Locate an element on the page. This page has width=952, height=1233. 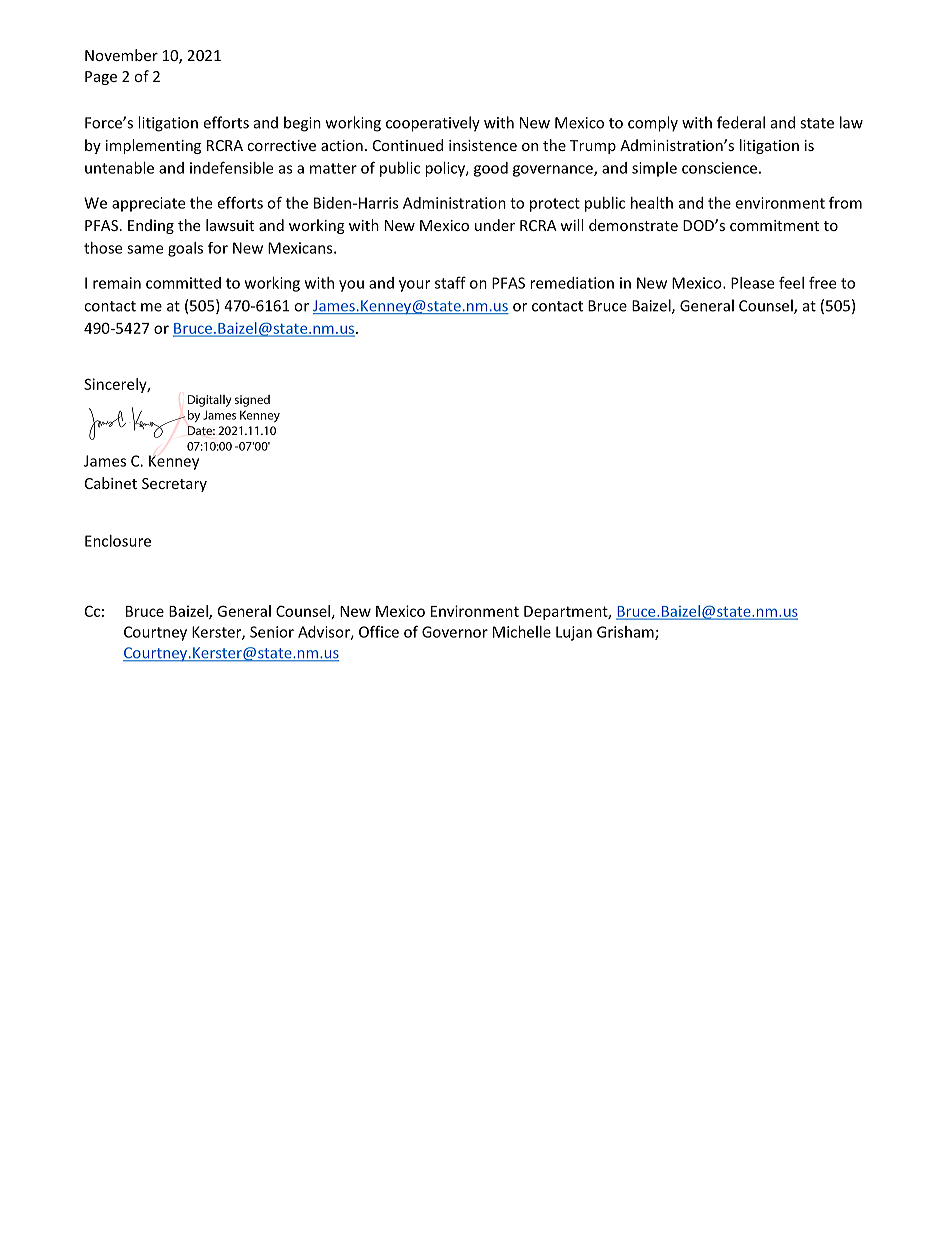
Secretary is located at coordinates (174, 485).
